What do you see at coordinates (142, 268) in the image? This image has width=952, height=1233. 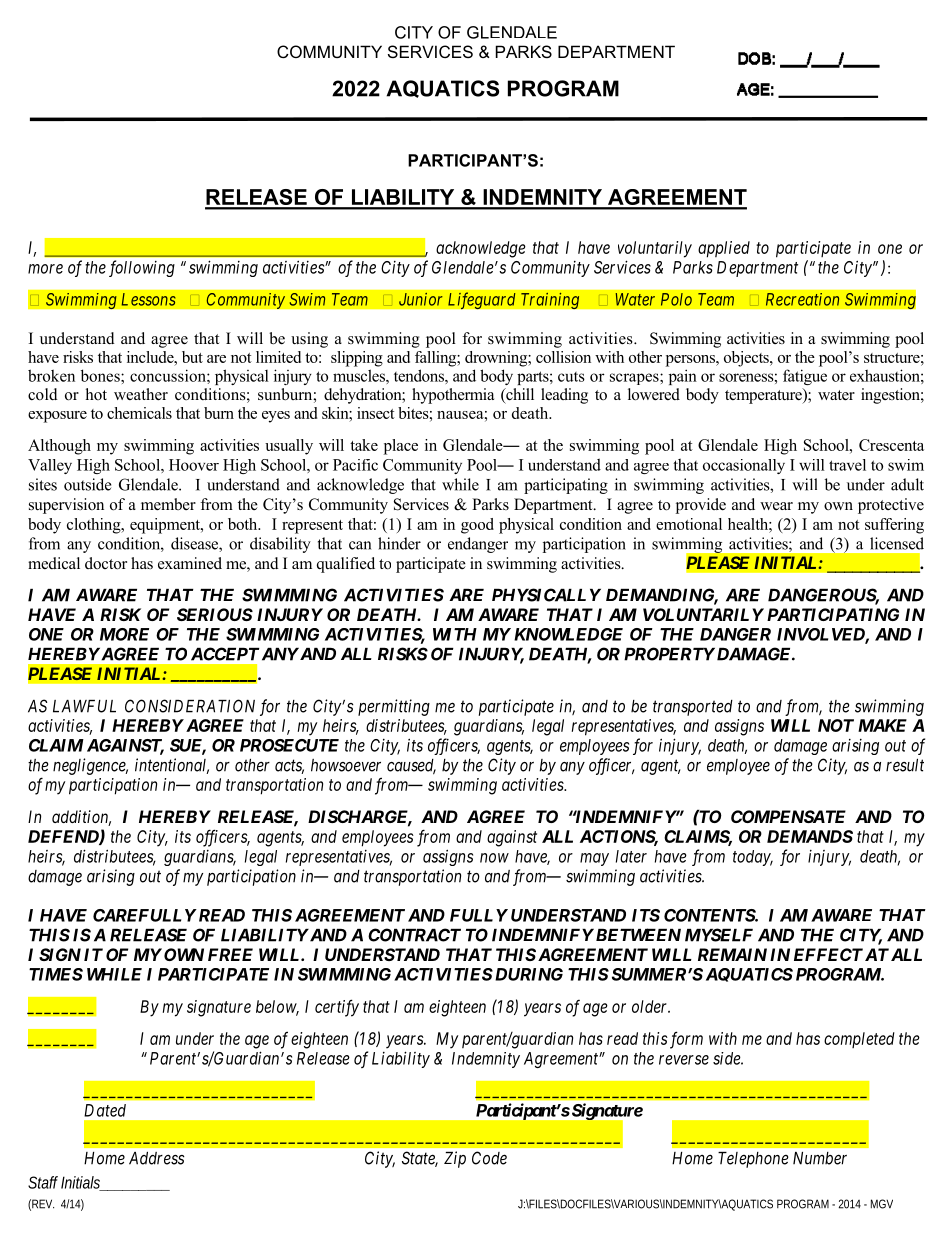 I see `following` at bounding box center [142, 268].
